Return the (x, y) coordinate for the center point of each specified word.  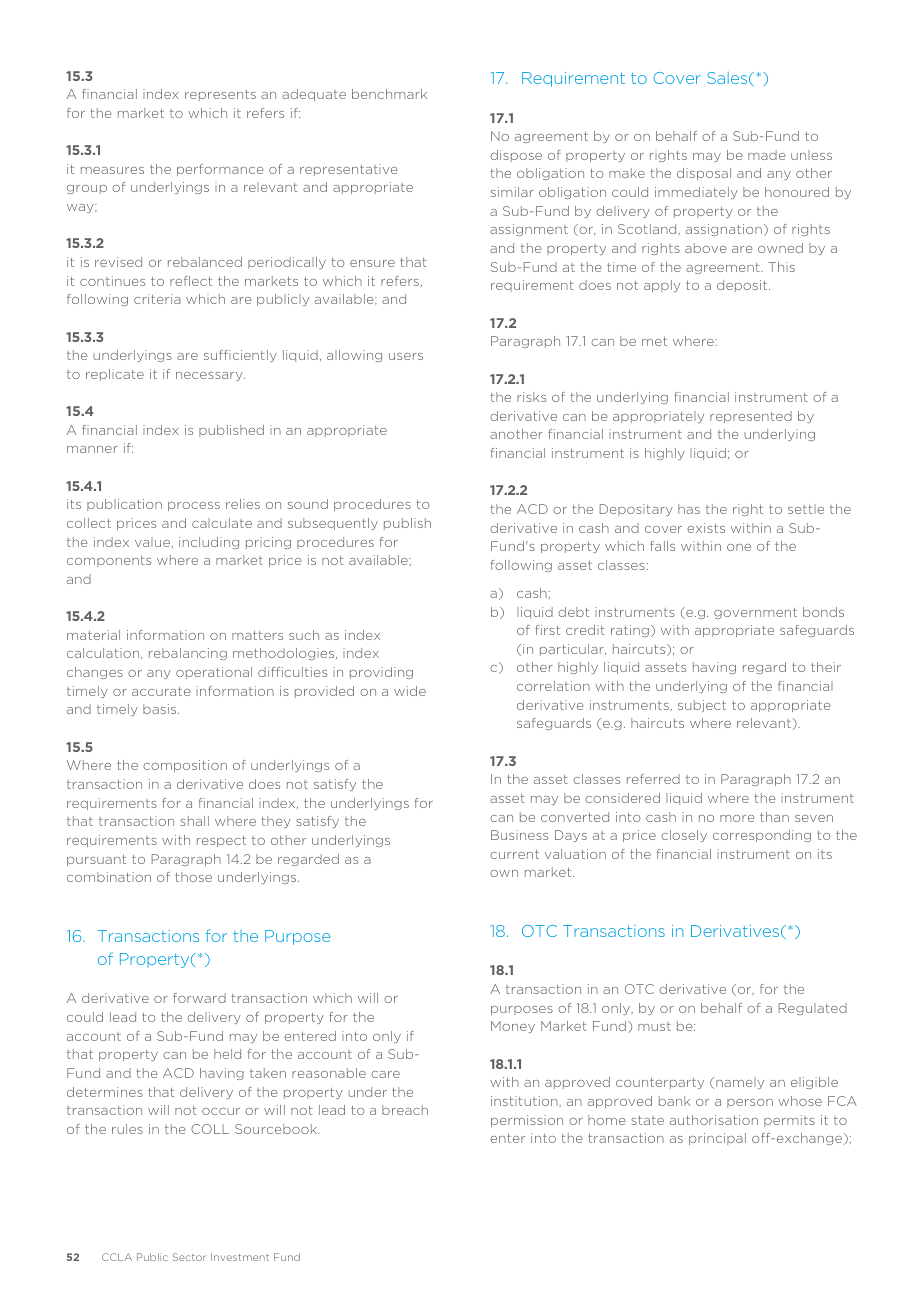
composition (185, 766)
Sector (189, 1257)
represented (751, 417)
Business (519, 835)
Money (513, 1027)
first (547, 630)
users (406, 356)
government (755, 613)
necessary (210, 376)
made (766, 155)
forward (199, 998)
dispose (516, 156)
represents (220, 95)
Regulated (813, 1009)
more (737, 818)
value (152, 542)
